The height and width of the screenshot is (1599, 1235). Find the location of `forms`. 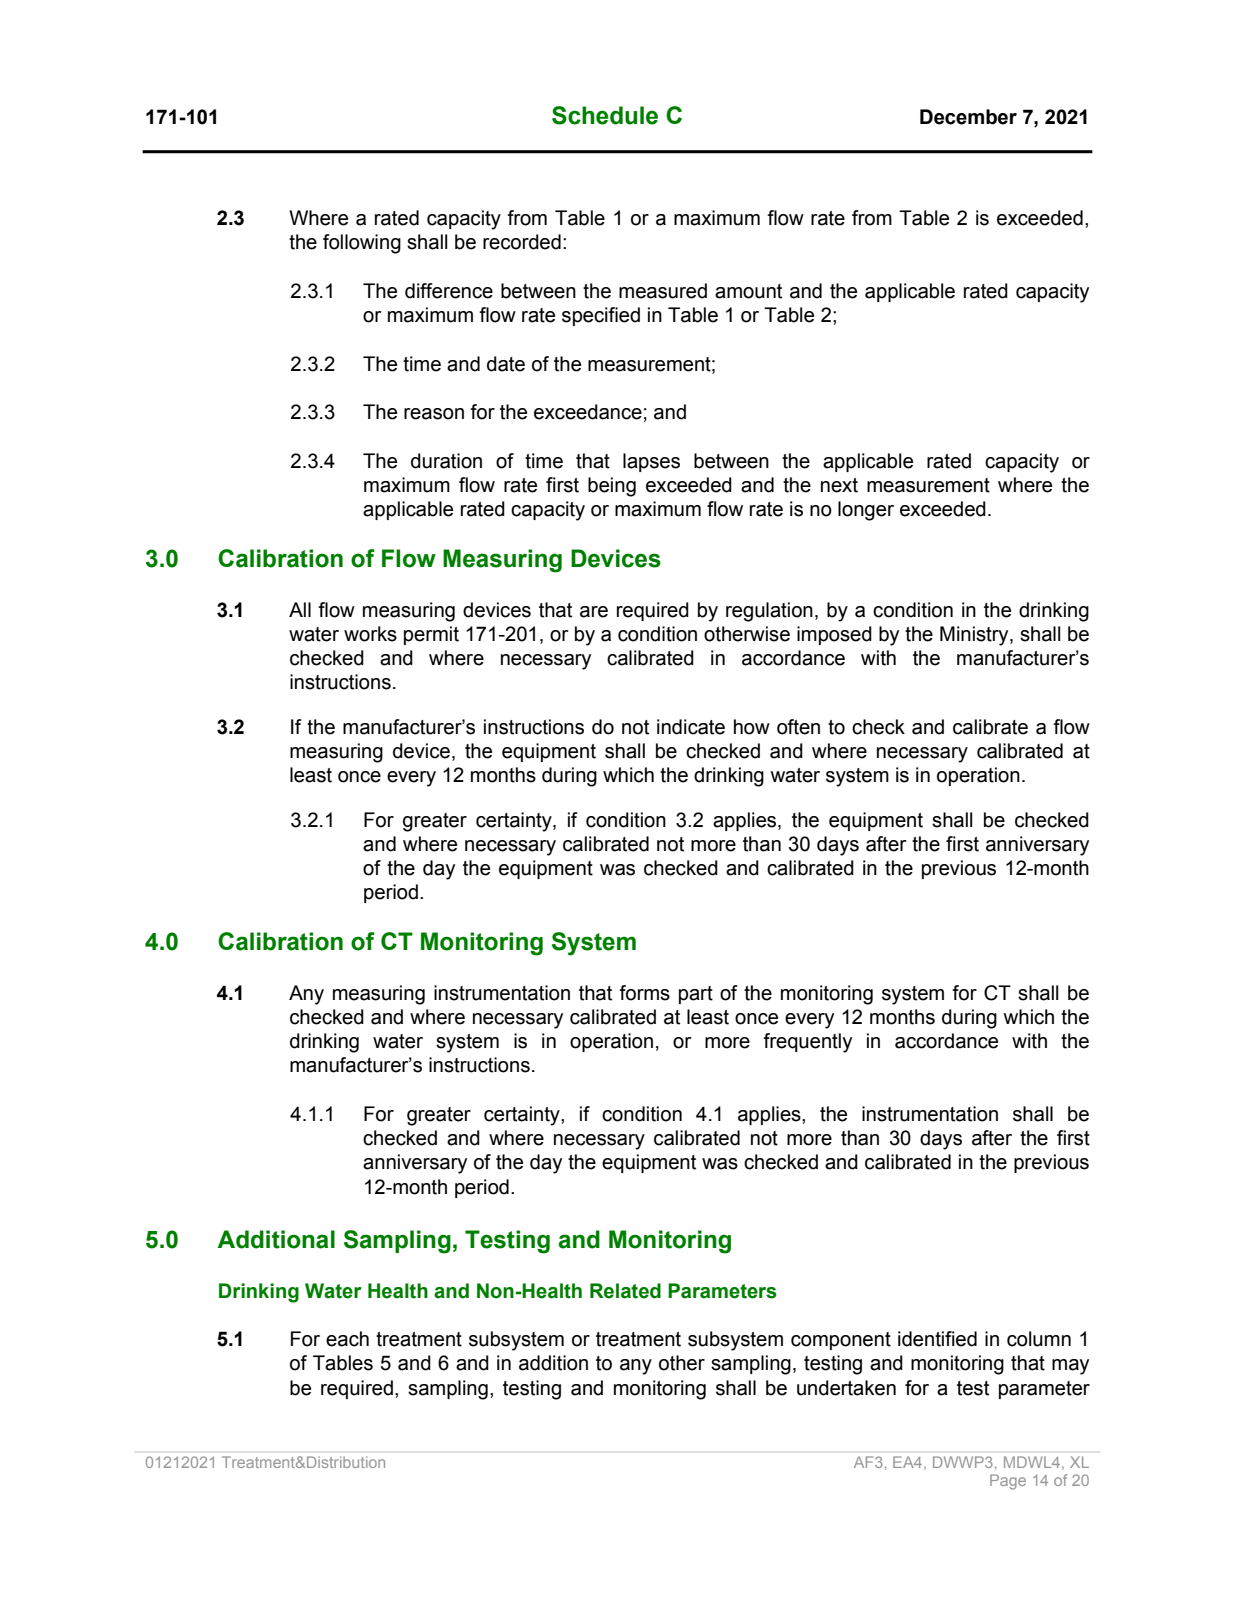

forms is located at coordinates (644, 993).
